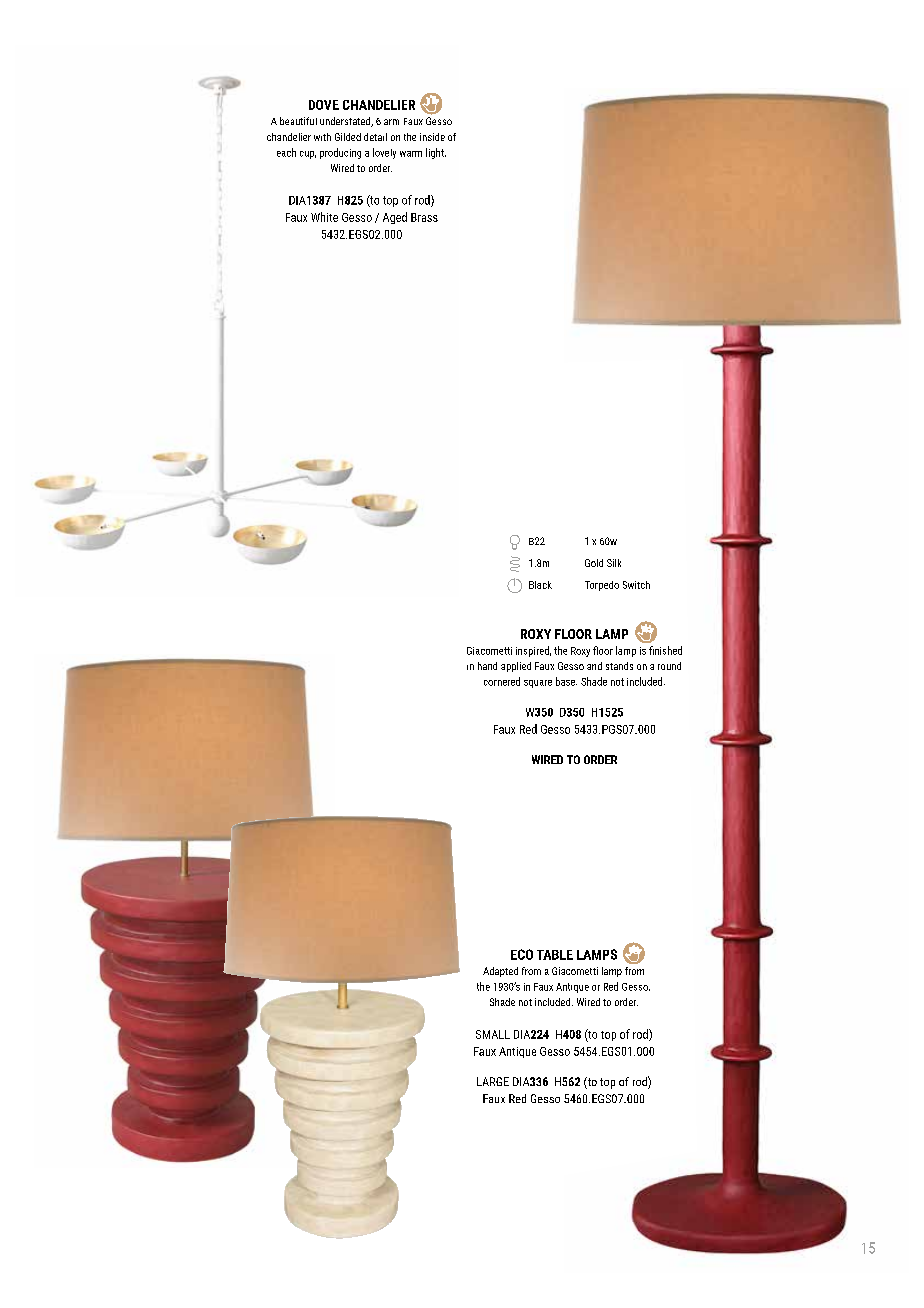 Image resolution: width=924 pixels, height=1308 pixels. I want to click on SMALL, so click(493, 1034).
